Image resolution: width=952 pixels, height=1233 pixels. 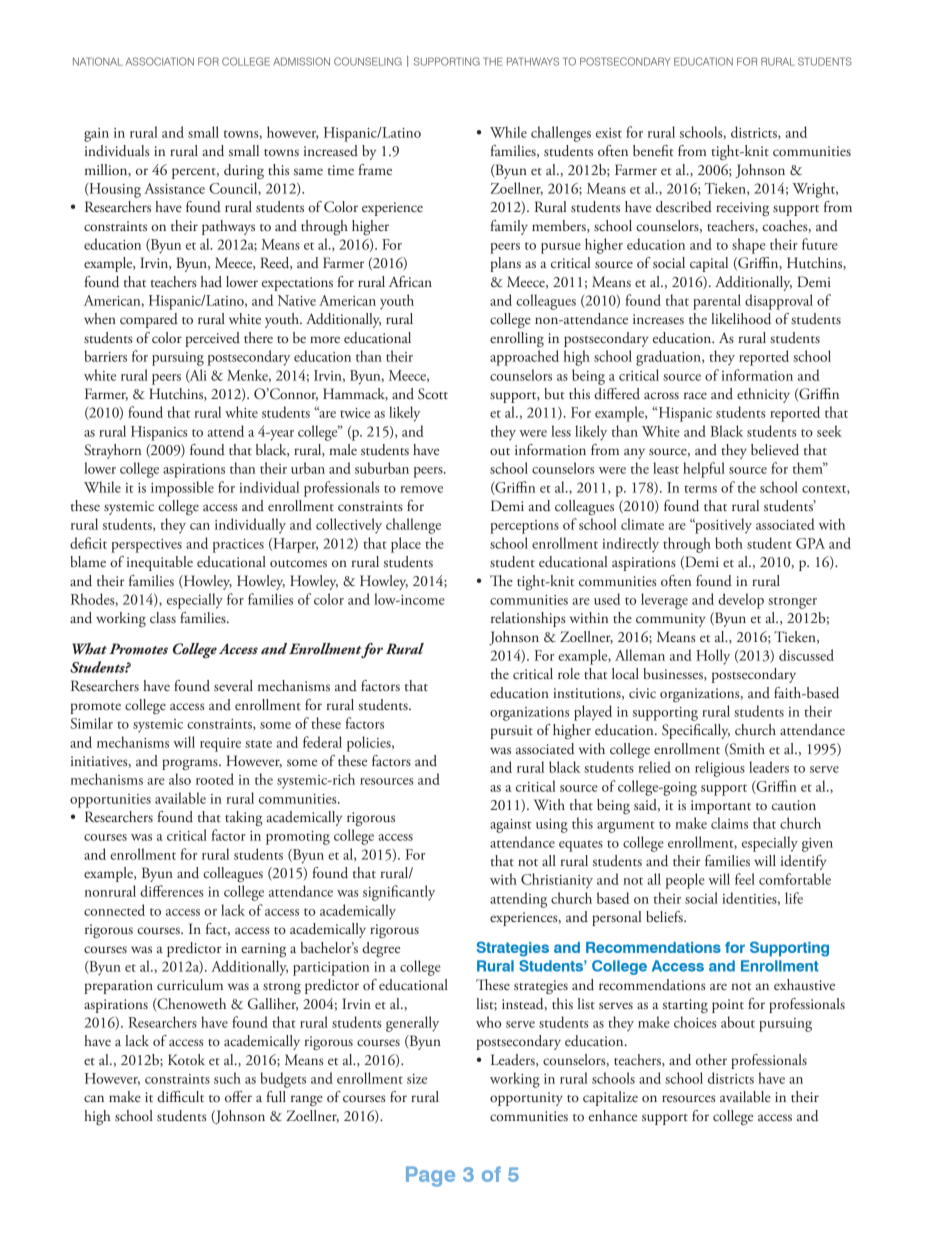 What do you see at coordinates (433, 394) in the screenshot?
I see `Scott` at bounding box center [433, 394].
